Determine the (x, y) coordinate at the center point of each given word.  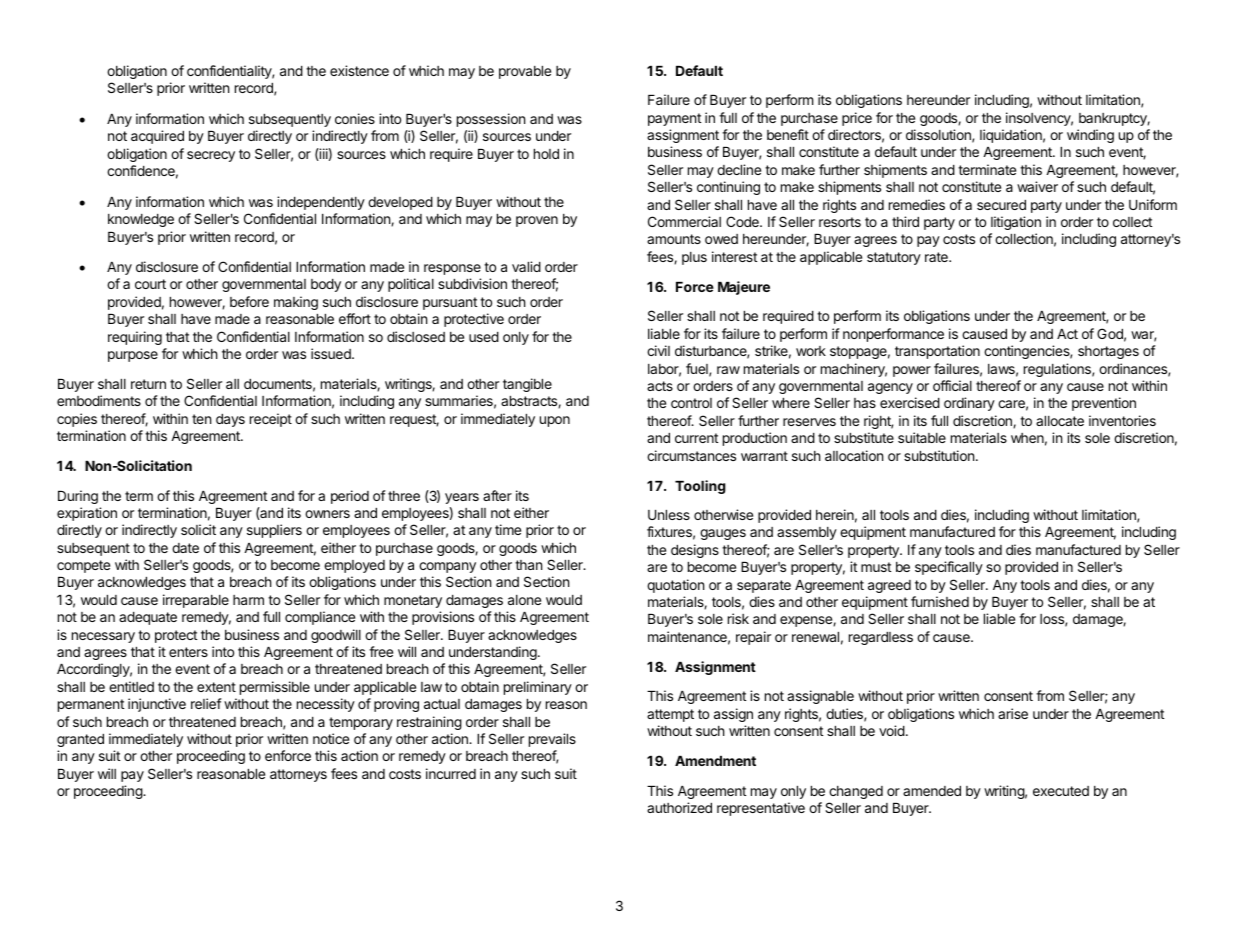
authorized (679, 807)
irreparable (196, 601)
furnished (940, 601)
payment (674, 119)
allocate (1060, 421)
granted (80, 740)
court (150, 284)
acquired (157, 137)
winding (1090, 136)
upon (555, 421)
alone (524, 600)
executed (1061, 791)
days (230, 420)
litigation (1016, 223)
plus (694, 258)
